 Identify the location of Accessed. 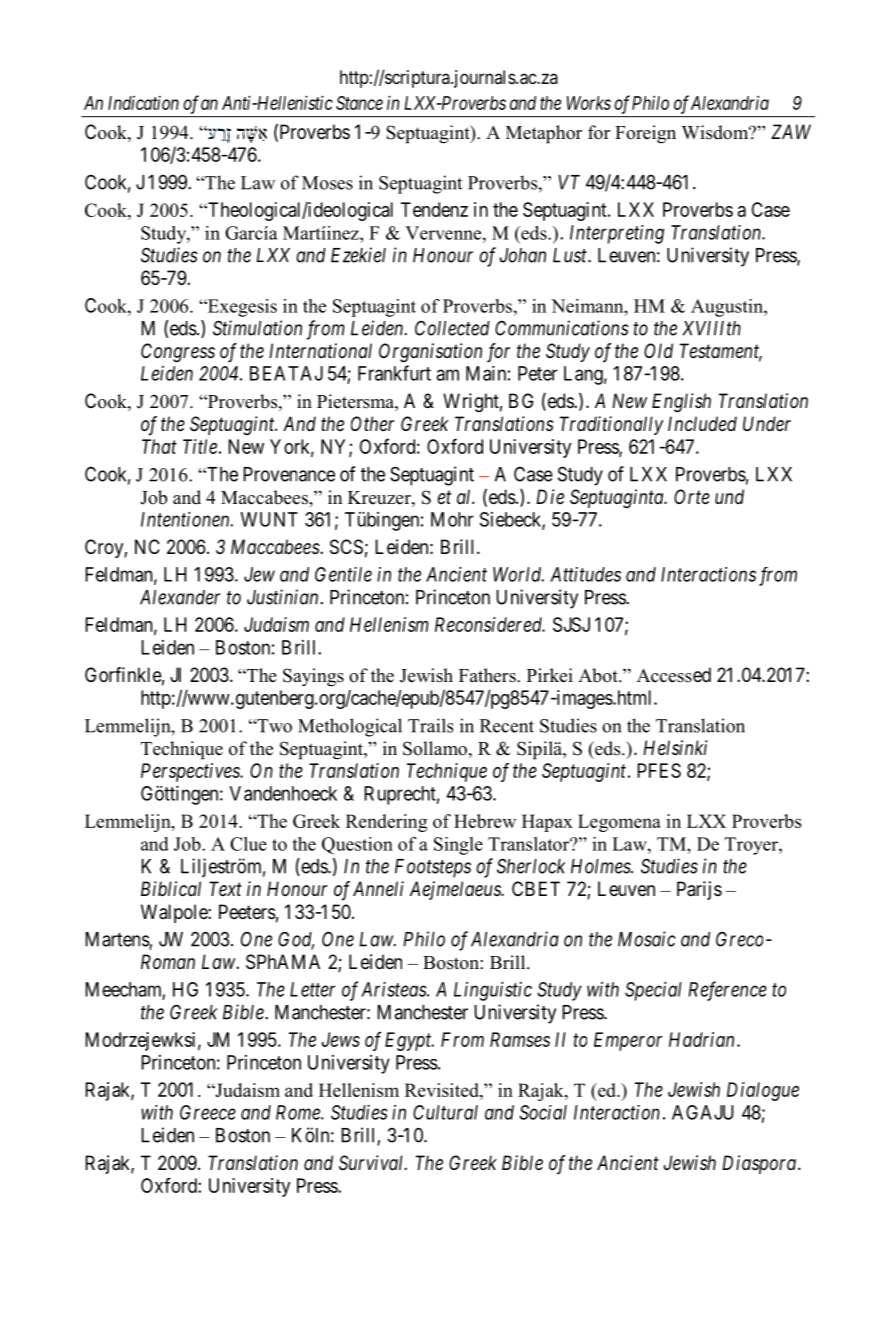
(674, 675).
